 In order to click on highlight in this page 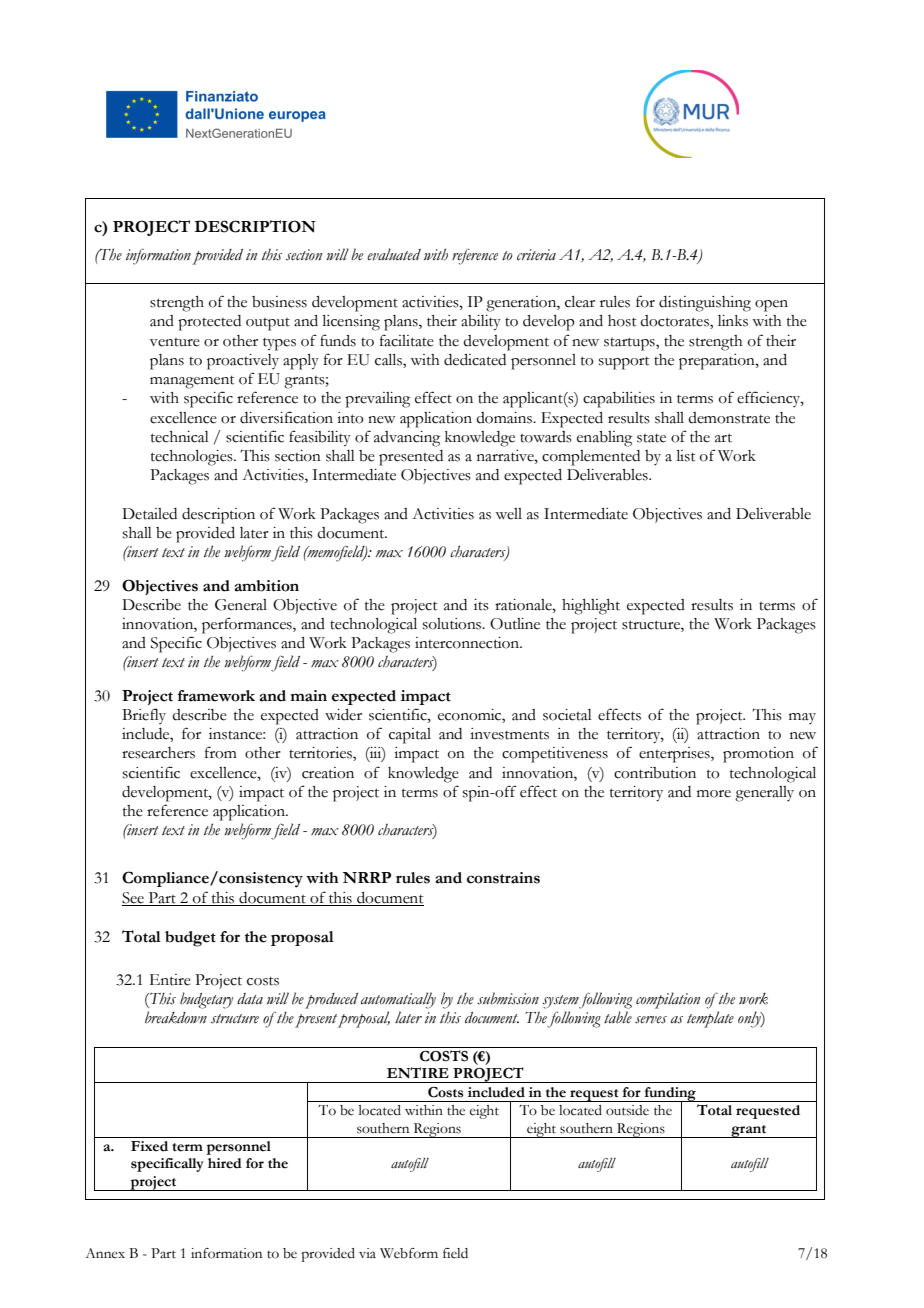, I will do `click(591, 607)`.
